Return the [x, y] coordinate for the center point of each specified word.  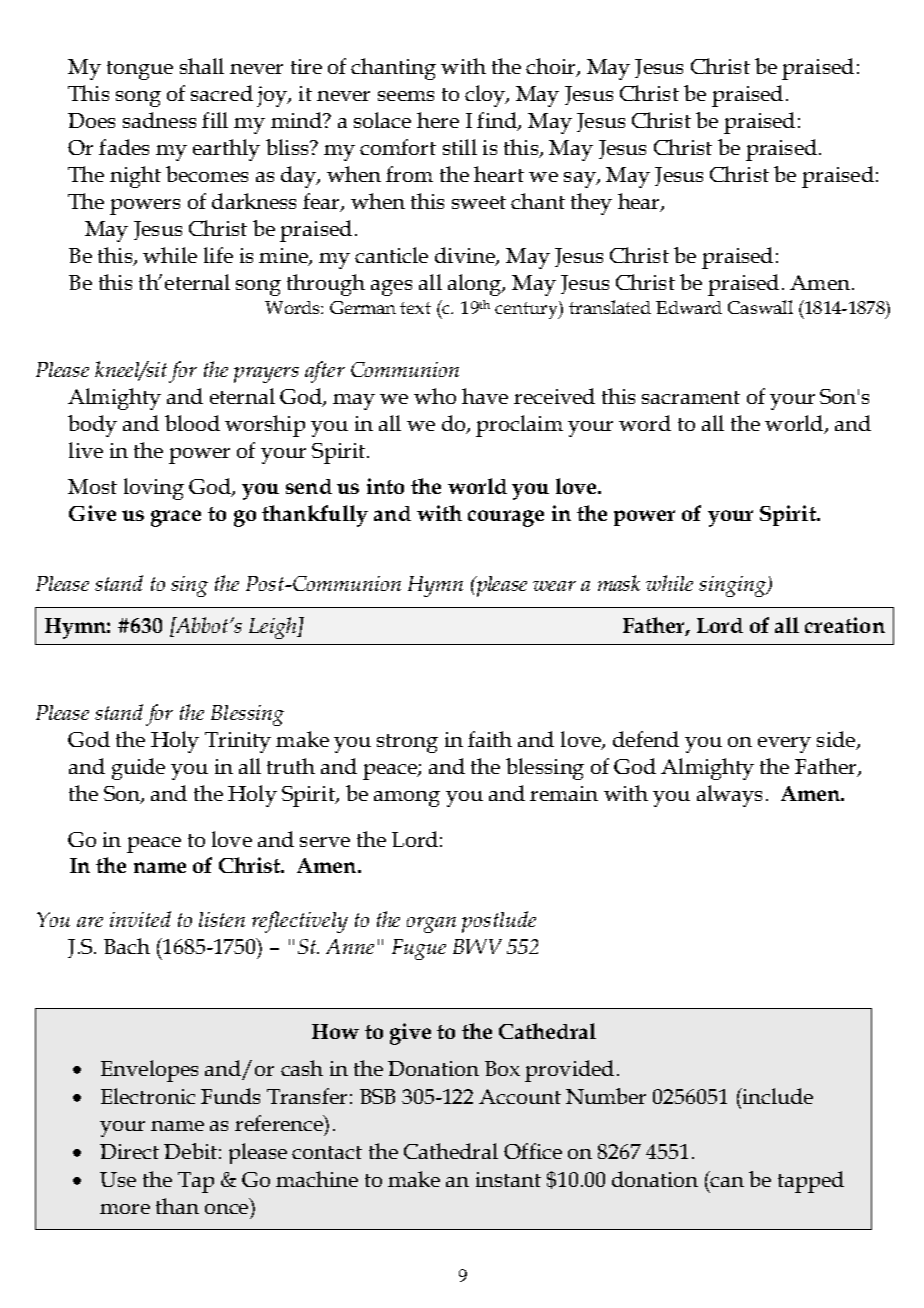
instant [508, 1179]
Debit [190, 1151]
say [581, 180]
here [438, 120]
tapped [811, 1182]
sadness [159, 120]
